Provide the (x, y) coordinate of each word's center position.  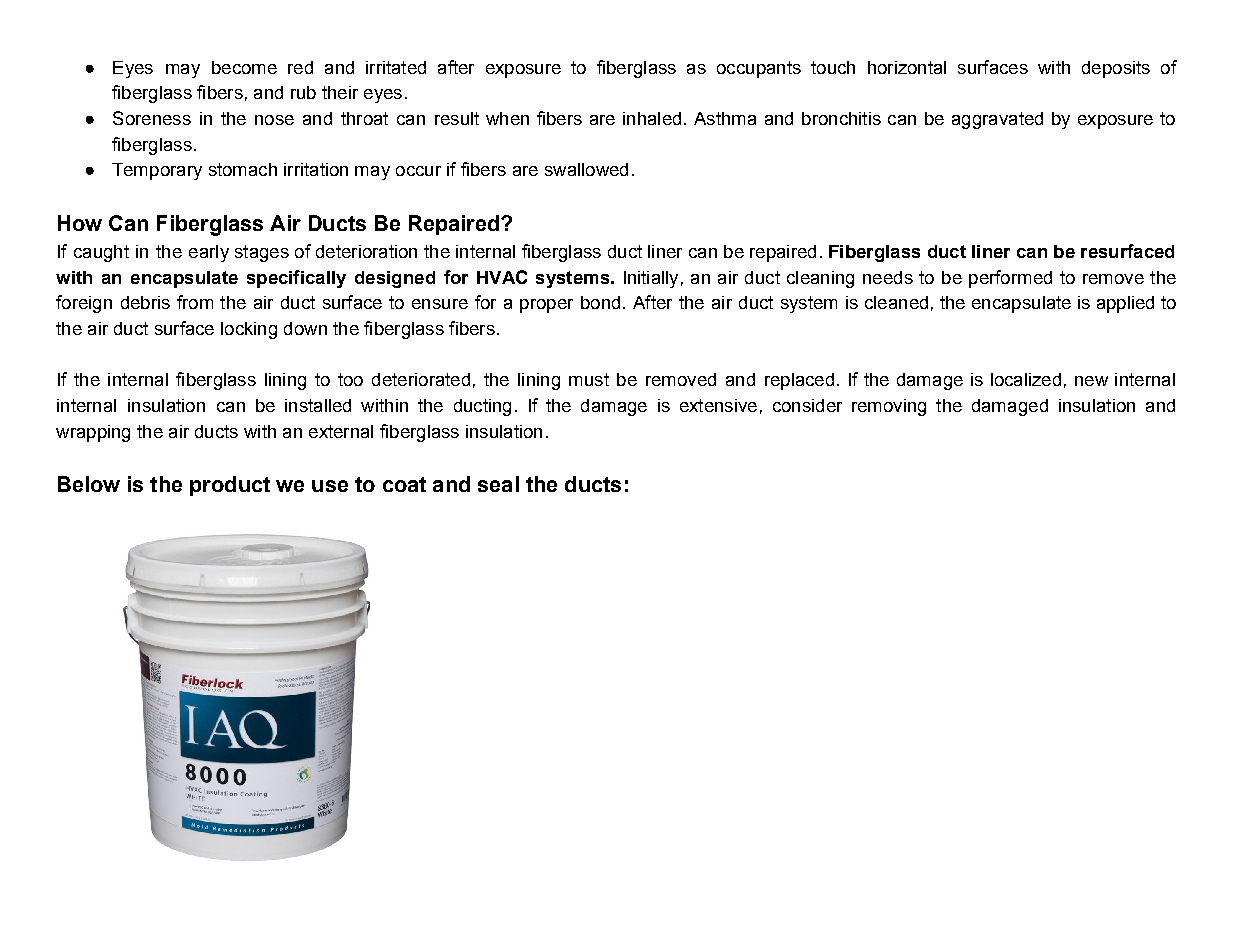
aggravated (997, 120)
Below (89, 484)
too (350, 379)
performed (1010, 279)
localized (1026, 379)
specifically (296, 279)
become (244, 67)
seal (498, 484)
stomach (243, 169)
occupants (759, 69)
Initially (651, 279)
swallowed (586, 169)
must (589, 379)
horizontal (907, 67)
